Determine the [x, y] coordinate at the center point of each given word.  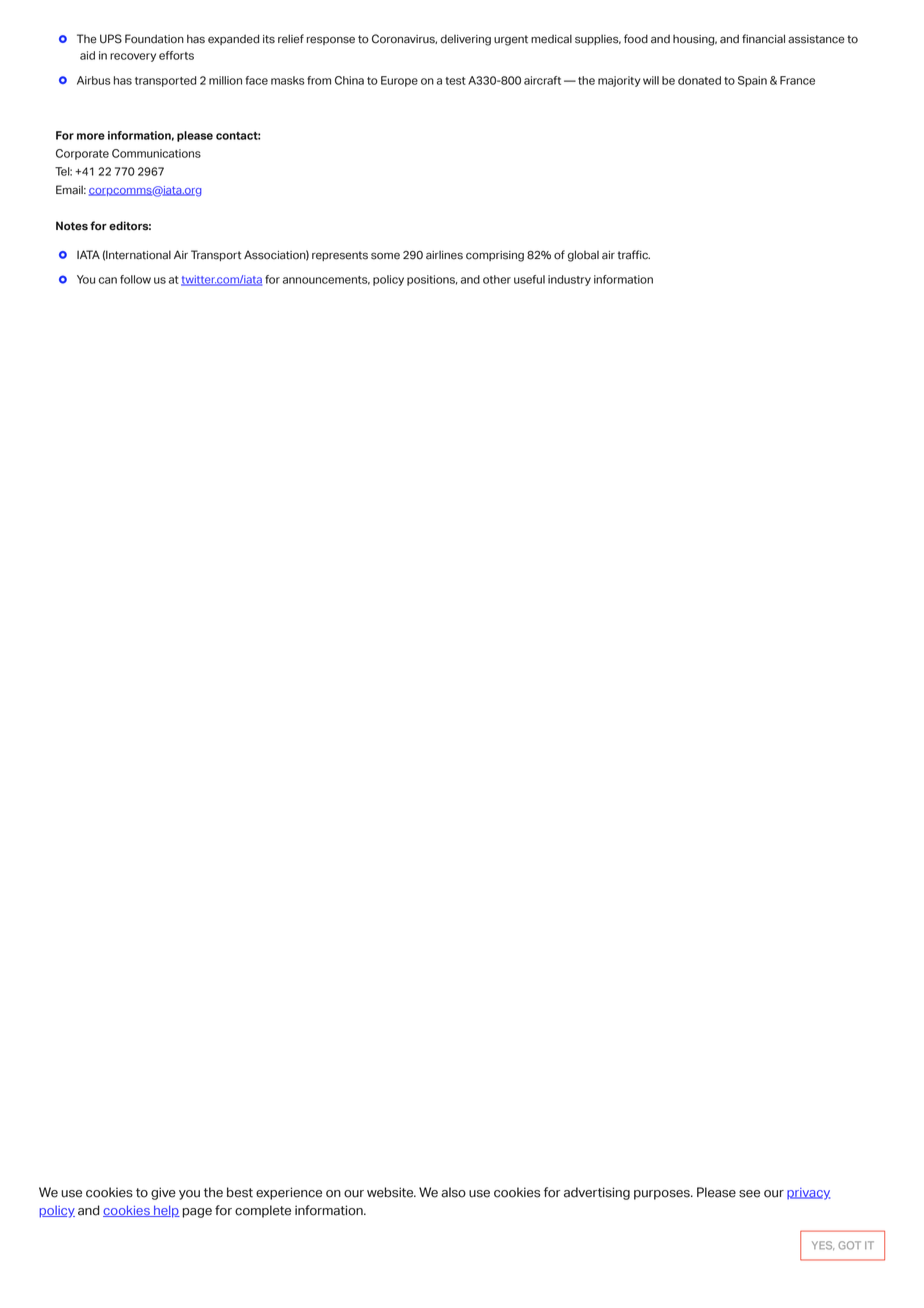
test [455, 81]
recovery [133, 57]
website [391, 1192]
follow [135, 279]
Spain [752, 81]
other [497, 279]
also [453, 1192]
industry [569, 280]
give [163, 1193]
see [749, 1194]
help [166, 1211]
